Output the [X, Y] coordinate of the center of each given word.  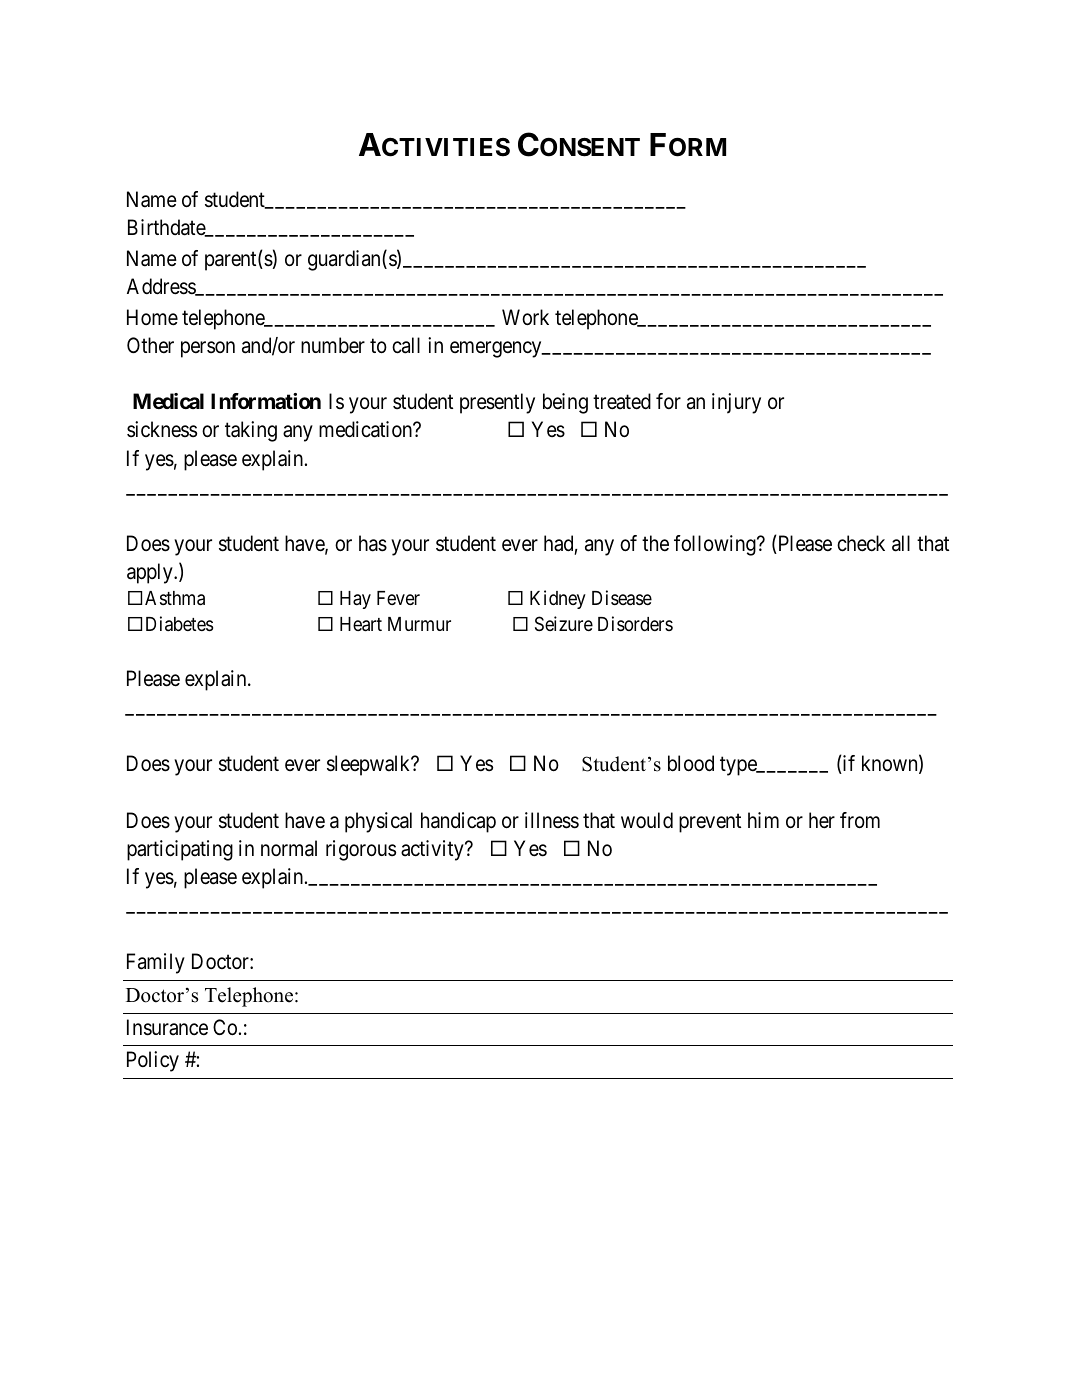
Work [525, 317]
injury [736, 403]
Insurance [167, 1027]
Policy [153, 1061]
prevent [710, 823]
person [208, 350]
